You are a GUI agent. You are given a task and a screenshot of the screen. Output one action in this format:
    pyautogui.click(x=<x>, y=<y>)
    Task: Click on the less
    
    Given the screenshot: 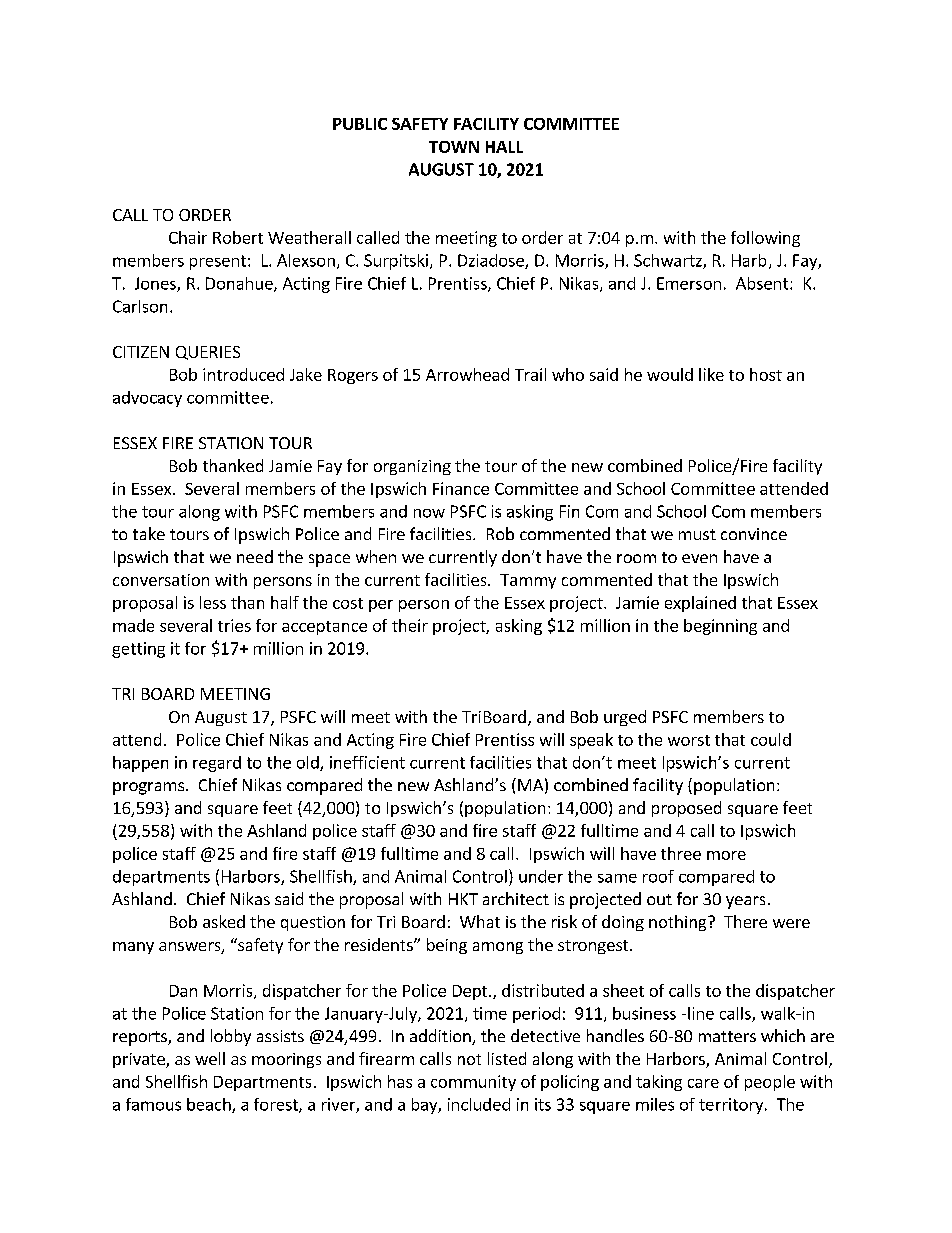 What is the action you would take?
    pyautogui.click(x=213, y=602)
